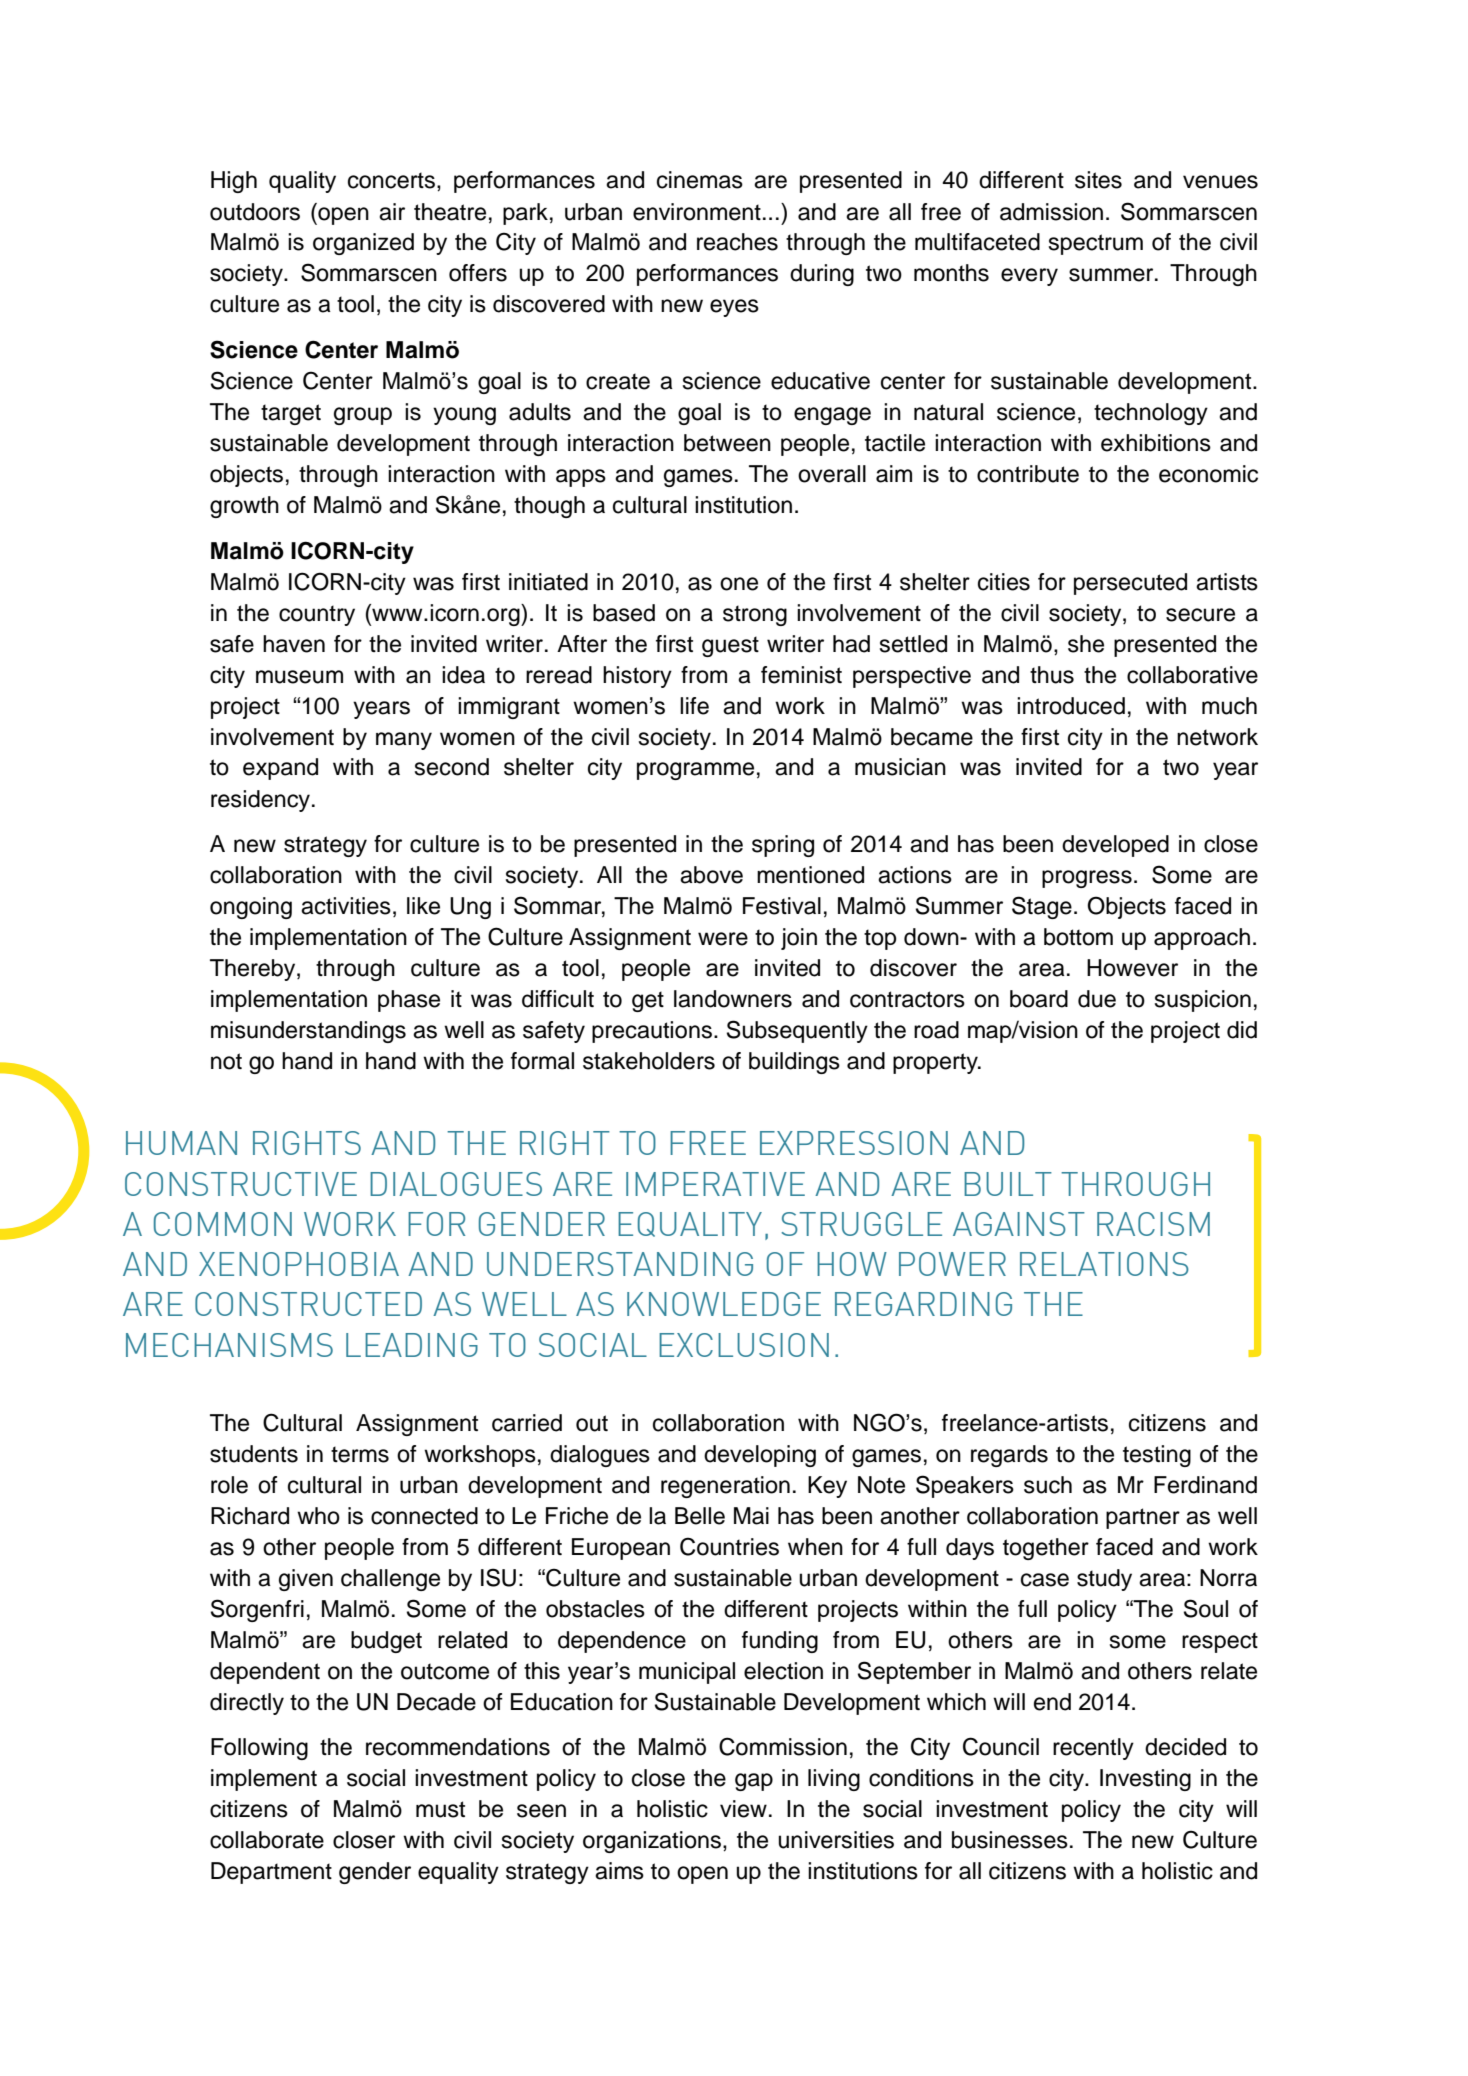 The height and width of the document is (2076, 1468). What do you see at coordinates (730, 646) in the document?
I see `guest` at bounding box center [730, 646].
